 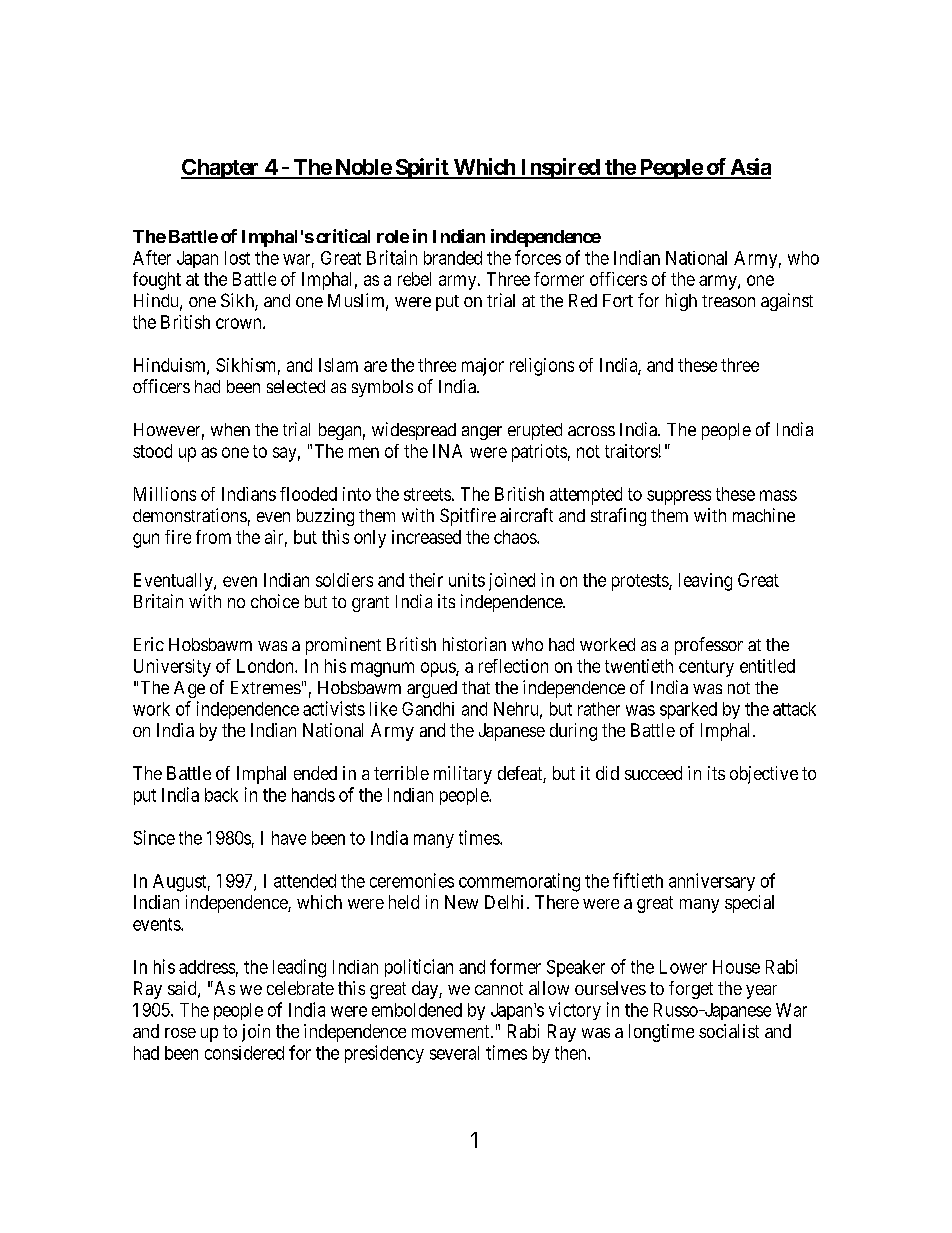 I want to click on units, so click(x=467, y=580).
